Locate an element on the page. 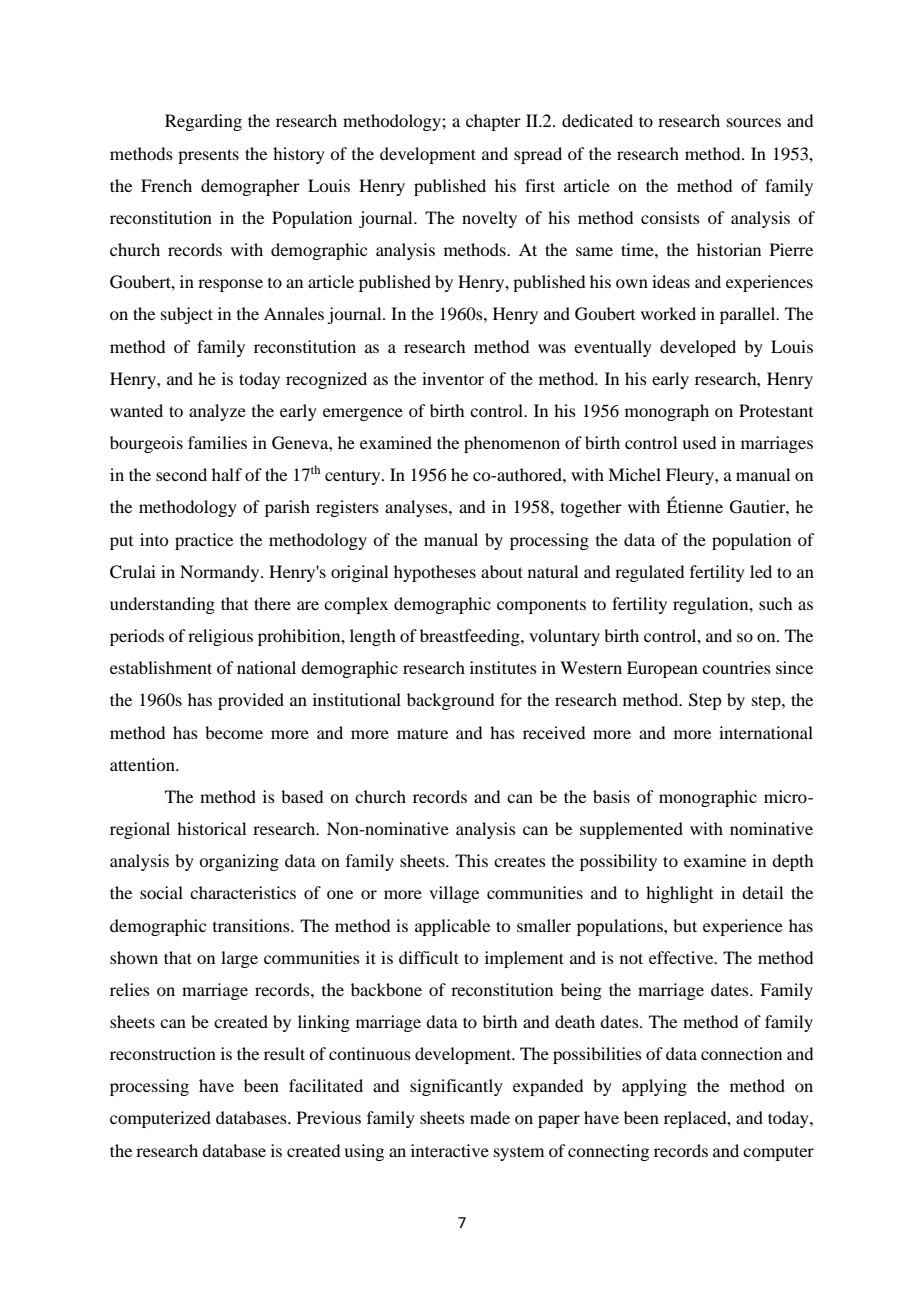  analyze is located at coordinates (217, 412).
